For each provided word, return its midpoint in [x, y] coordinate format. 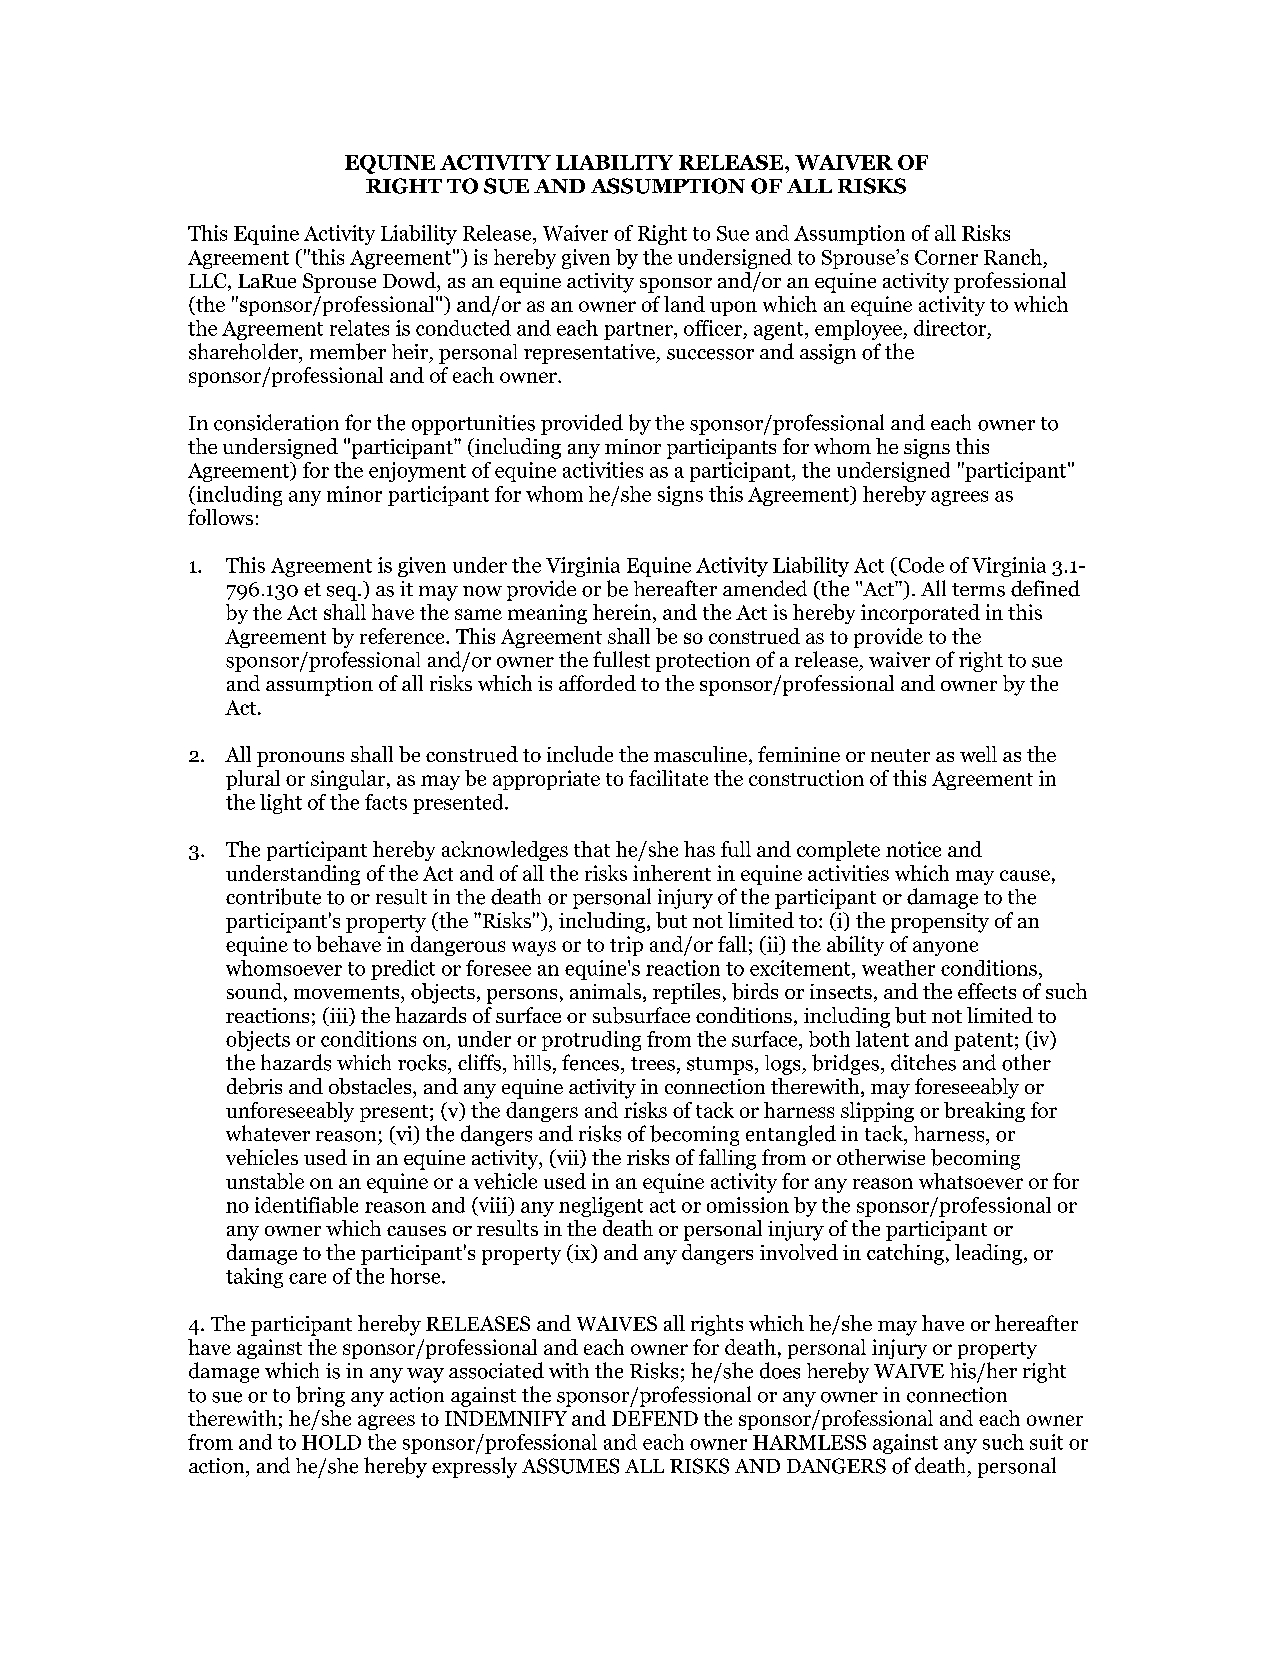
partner [639, 331]
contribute [273, 896]
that [592, 849]
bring [320, 1396]
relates [359, 328]
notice [913, 849]
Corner [946, 257]
